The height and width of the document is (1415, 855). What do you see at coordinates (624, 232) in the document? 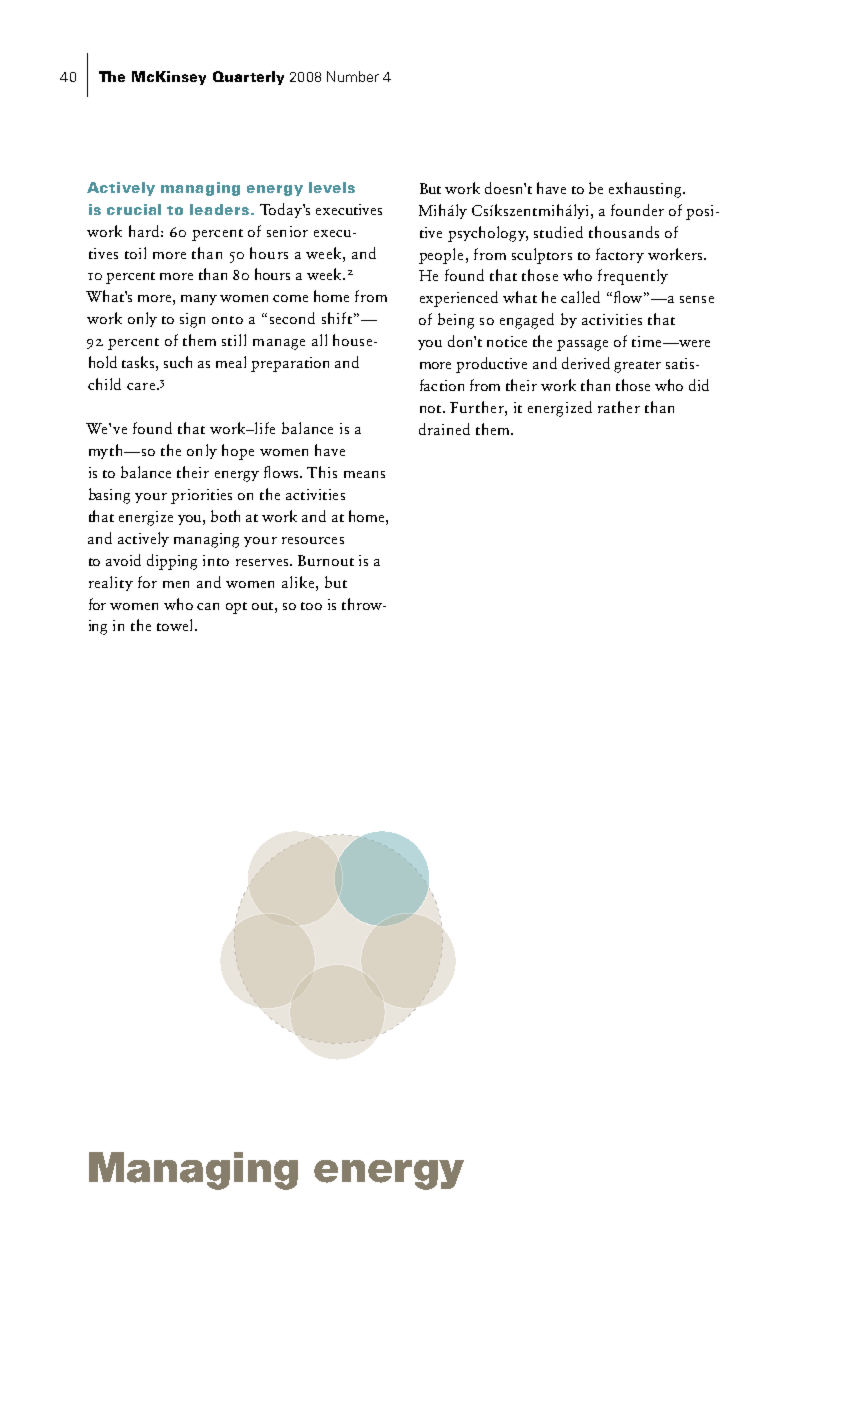
I see `thousands` at bounding box center [624, 232].
